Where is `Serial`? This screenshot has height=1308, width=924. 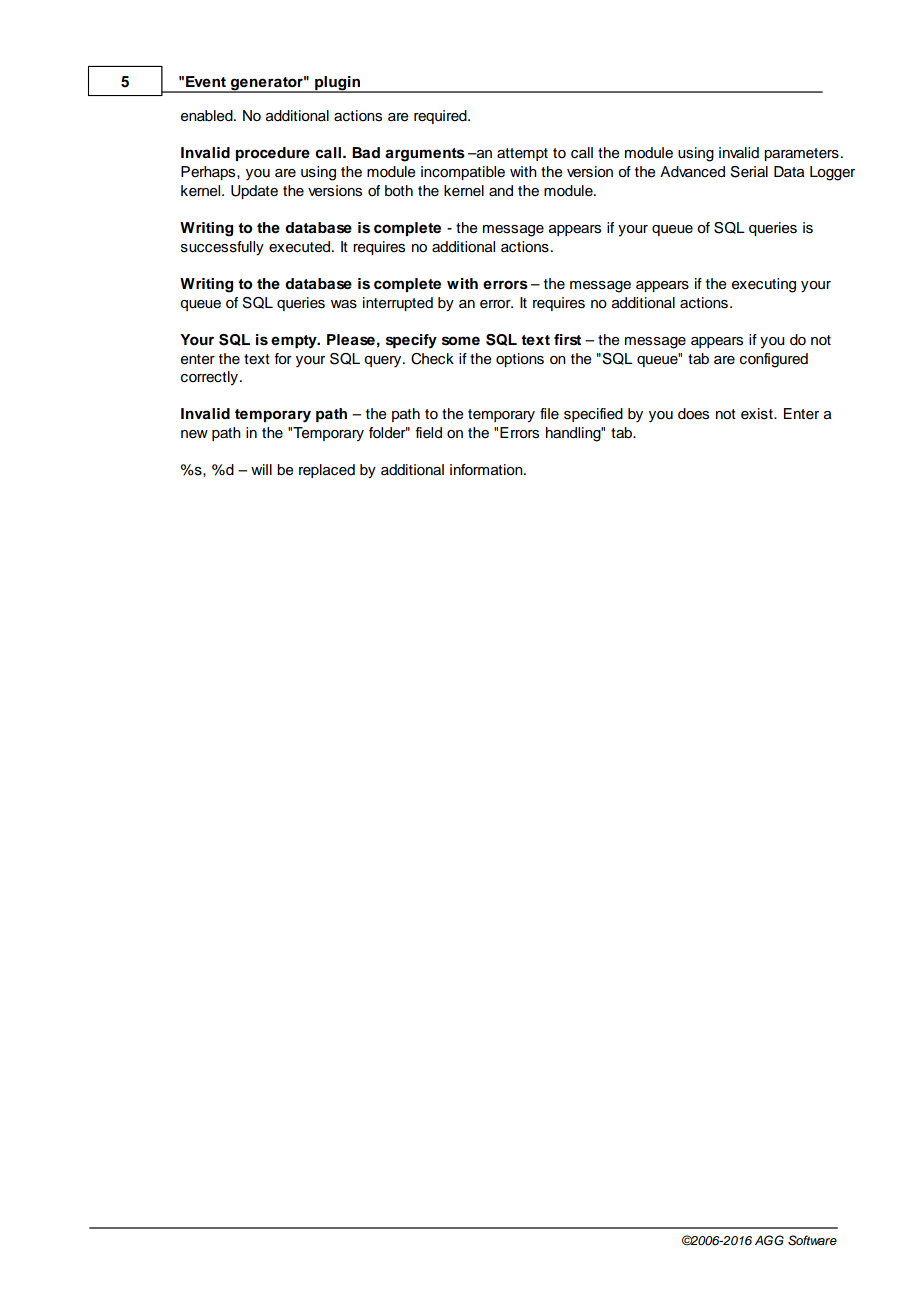
Serial is located at coordinates (749, 172).
